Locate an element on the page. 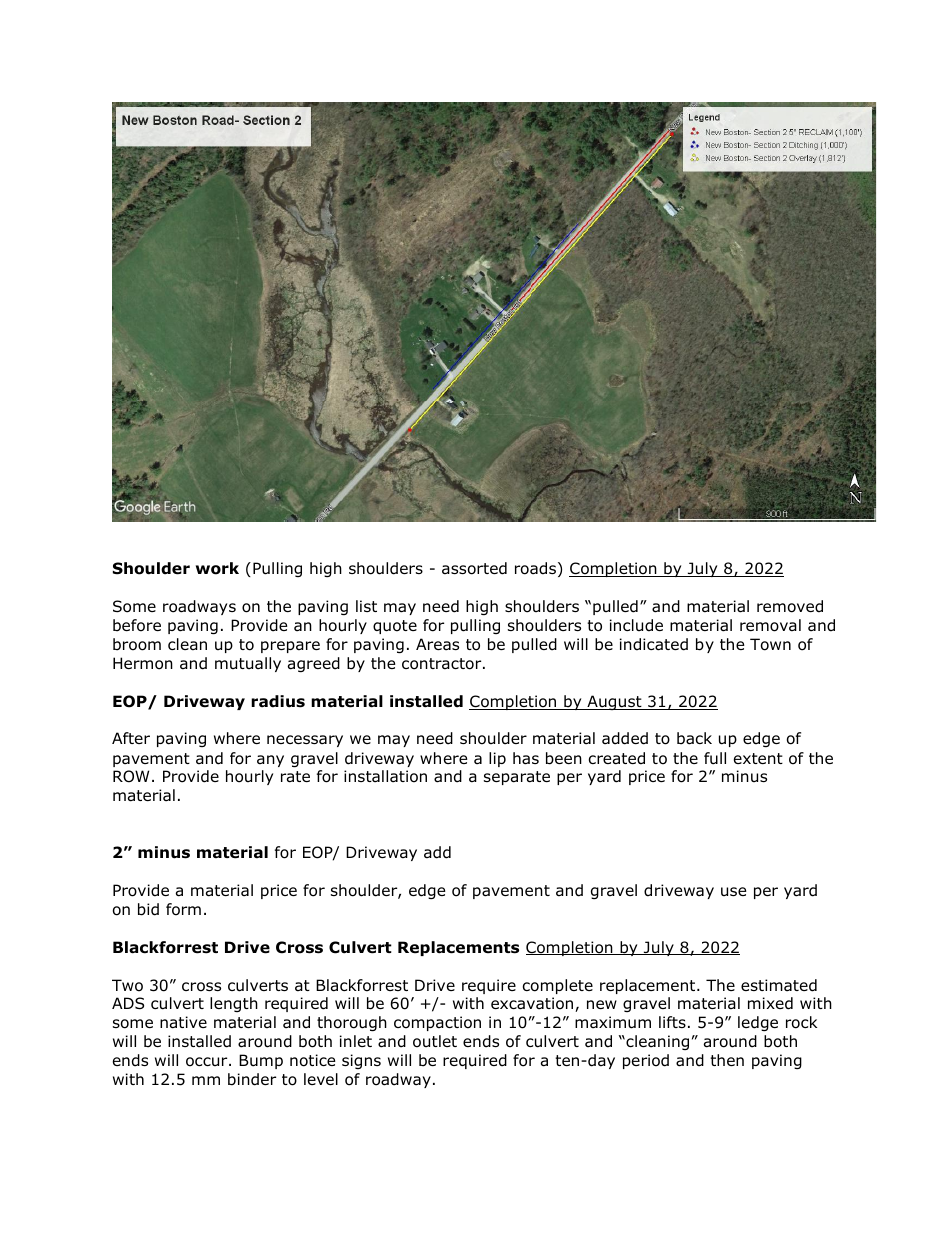 The width and height of the document is (952, 1233). work is located at coordinates (217, 568).
